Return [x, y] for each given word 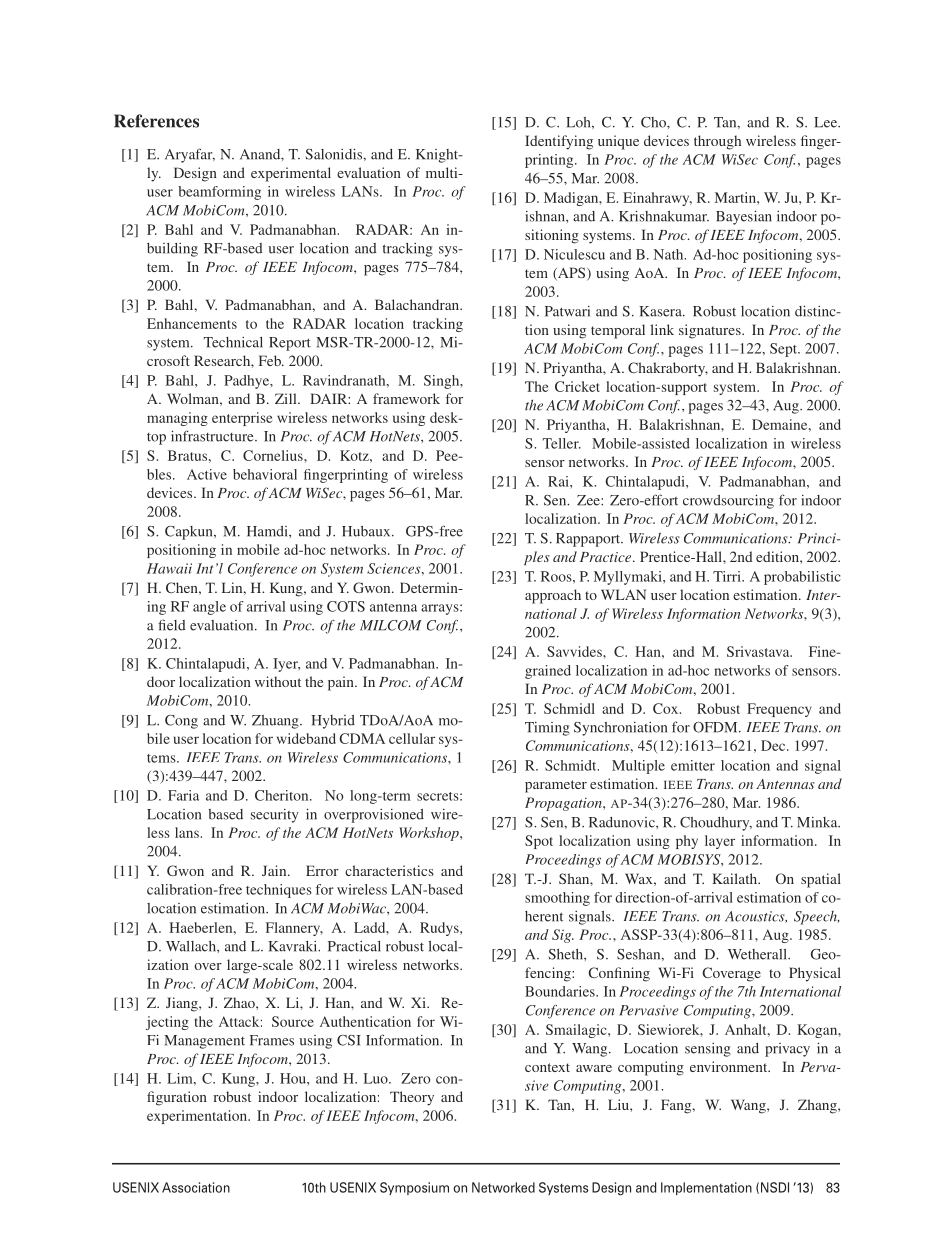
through [717, 142]
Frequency [779, 710]
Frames [272, 1040]
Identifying [559, 142]
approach [553, 596]
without [278, 681]
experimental [291, 174]
